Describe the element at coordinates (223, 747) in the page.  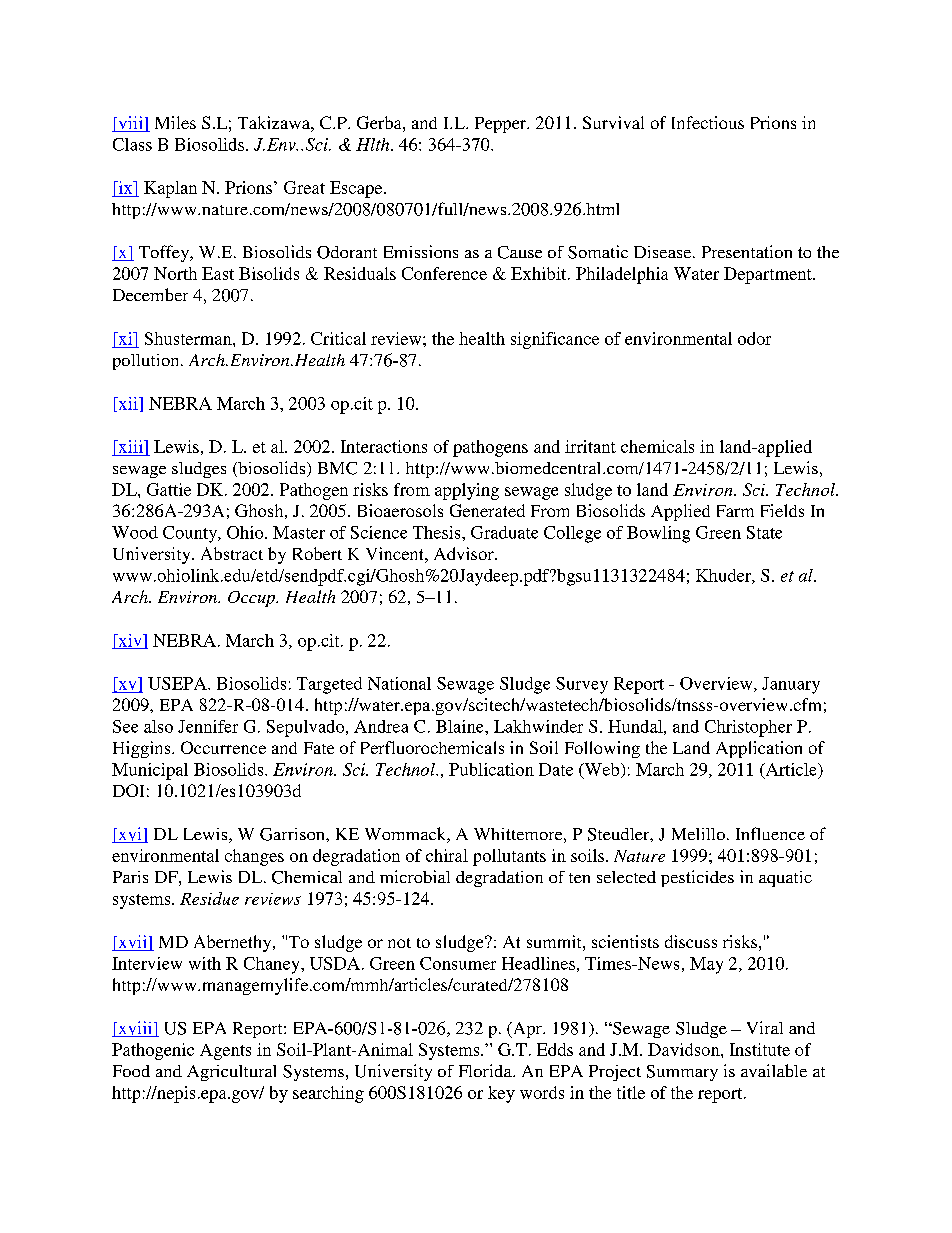
I see `Occurrence` at that location.
